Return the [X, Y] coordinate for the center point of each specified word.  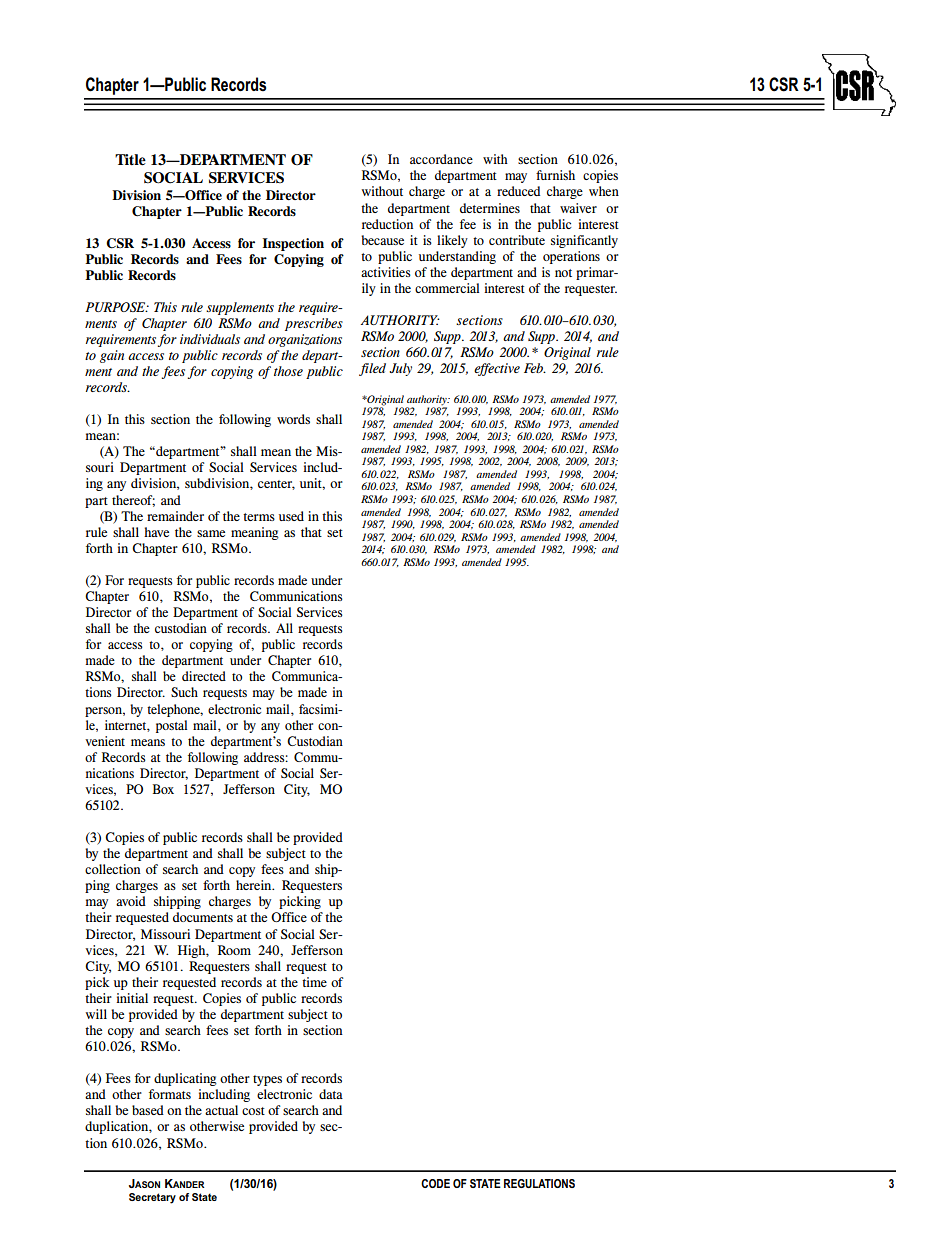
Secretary [152, 1198]
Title [130, 160]
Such [184, 692]
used [291, 516]
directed [204, 676]
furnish [555, 175]
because [382, 240]
